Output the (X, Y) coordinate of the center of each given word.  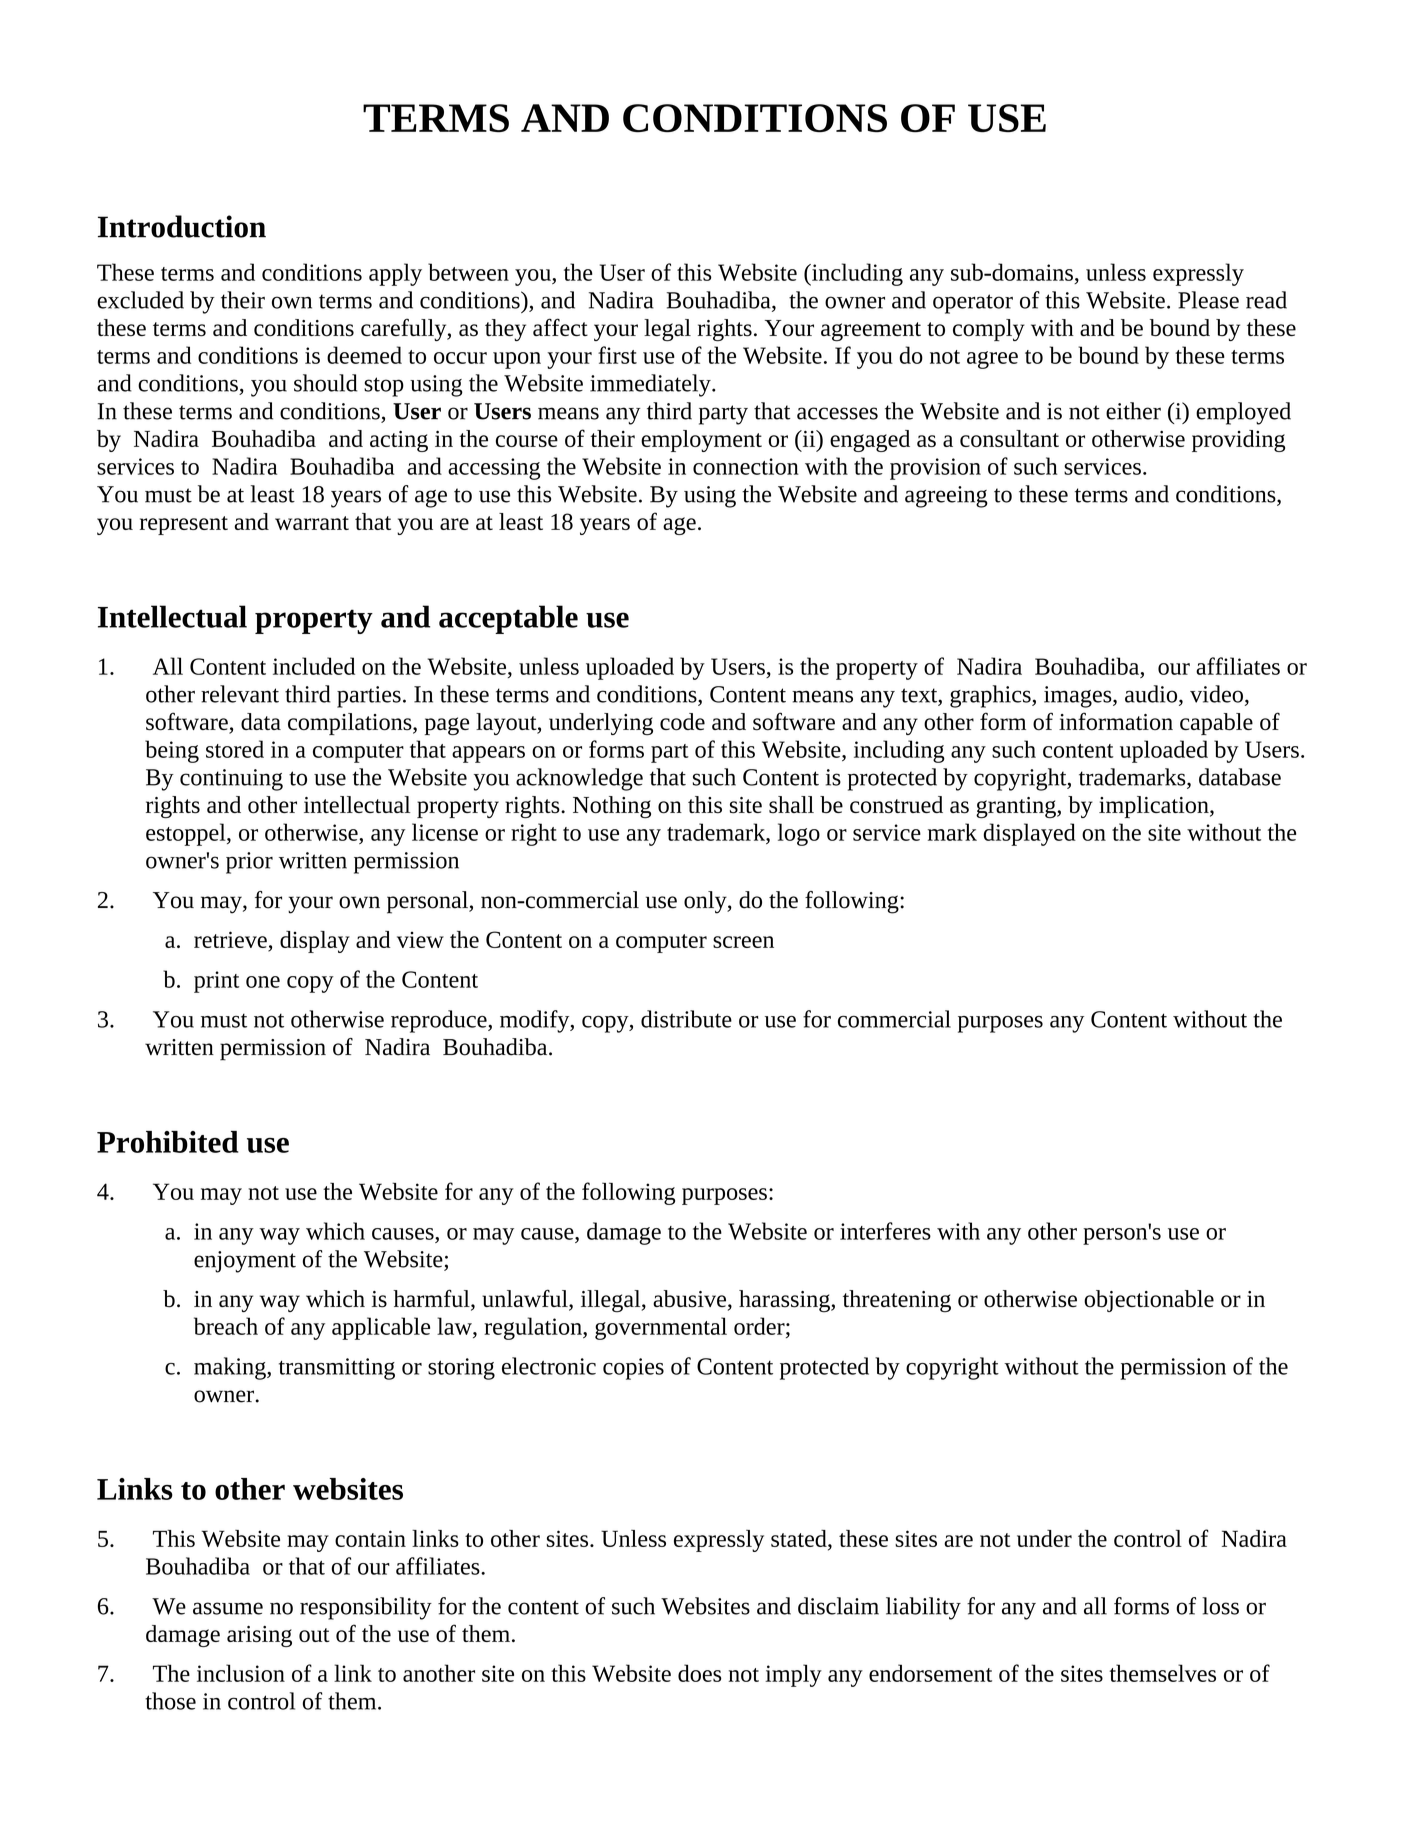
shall (791, 804)
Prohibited (167, 1142)
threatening (897, 1301)
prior (249, 863)
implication (1155, 807)
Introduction (182, 226)
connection (746, 466)
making (231, 1368)
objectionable (1149, 1301)
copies (633, 1369)
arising (259, 1636)
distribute (686, 1019)
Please (1208, 300)
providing (1238, 441)
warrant (312, 523)
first (617, 355)
